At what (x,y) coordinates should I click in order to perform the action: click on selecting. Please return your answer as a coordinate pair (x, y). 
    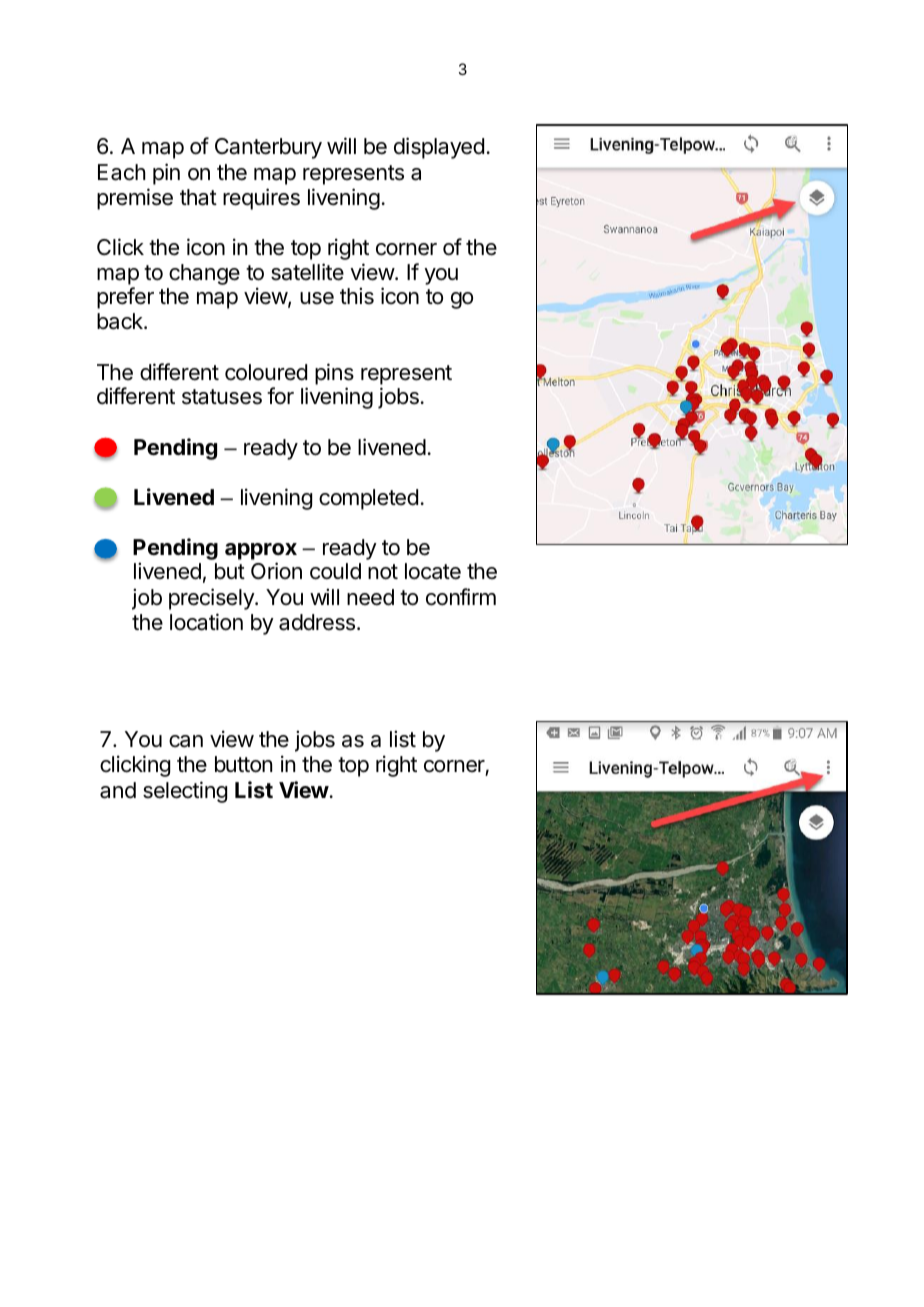
    Looking at the image, I should click on (185, 792).
